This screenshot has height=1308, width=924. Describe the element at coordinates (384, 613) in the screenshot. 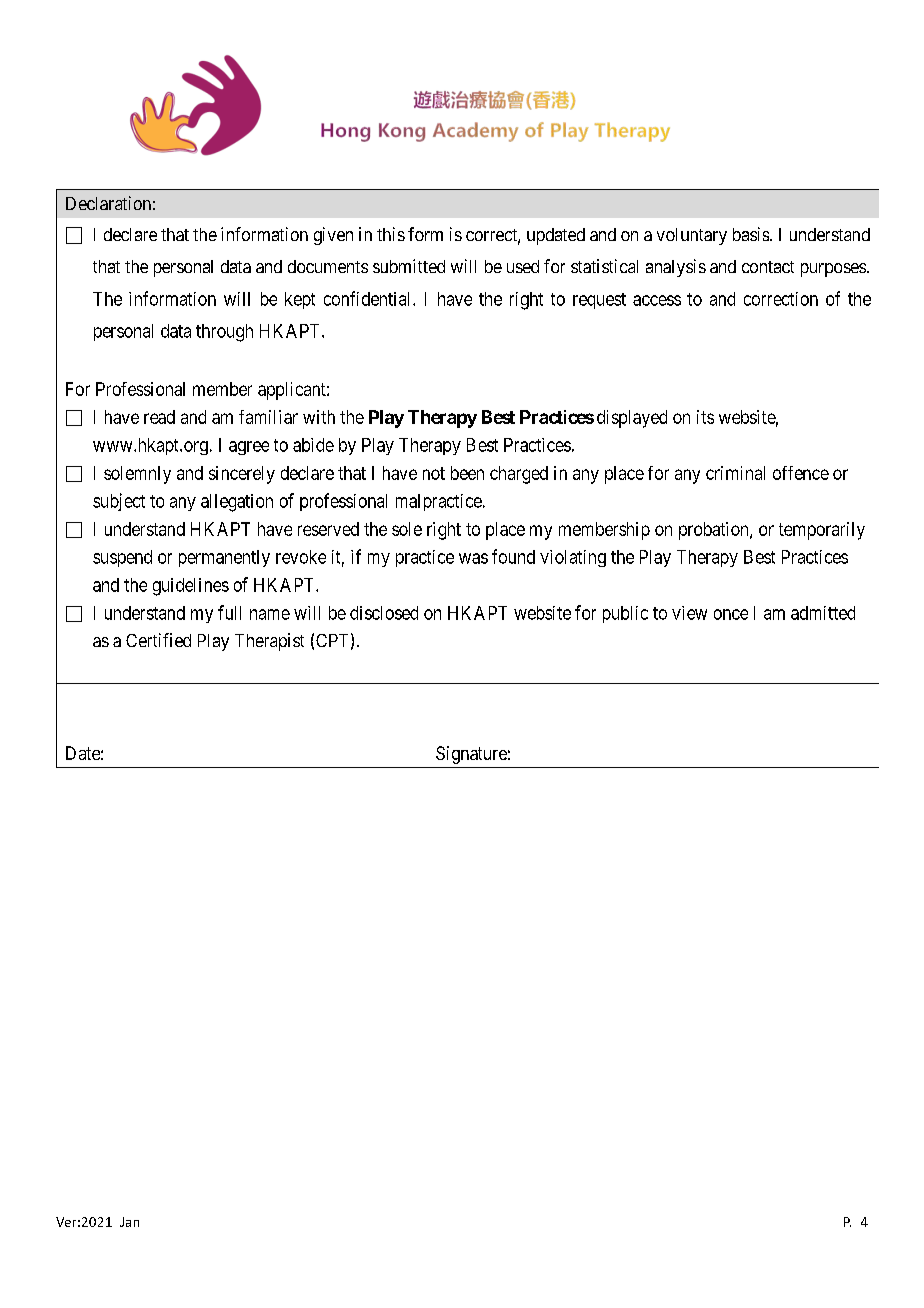

I see `disclosed` at that location.
